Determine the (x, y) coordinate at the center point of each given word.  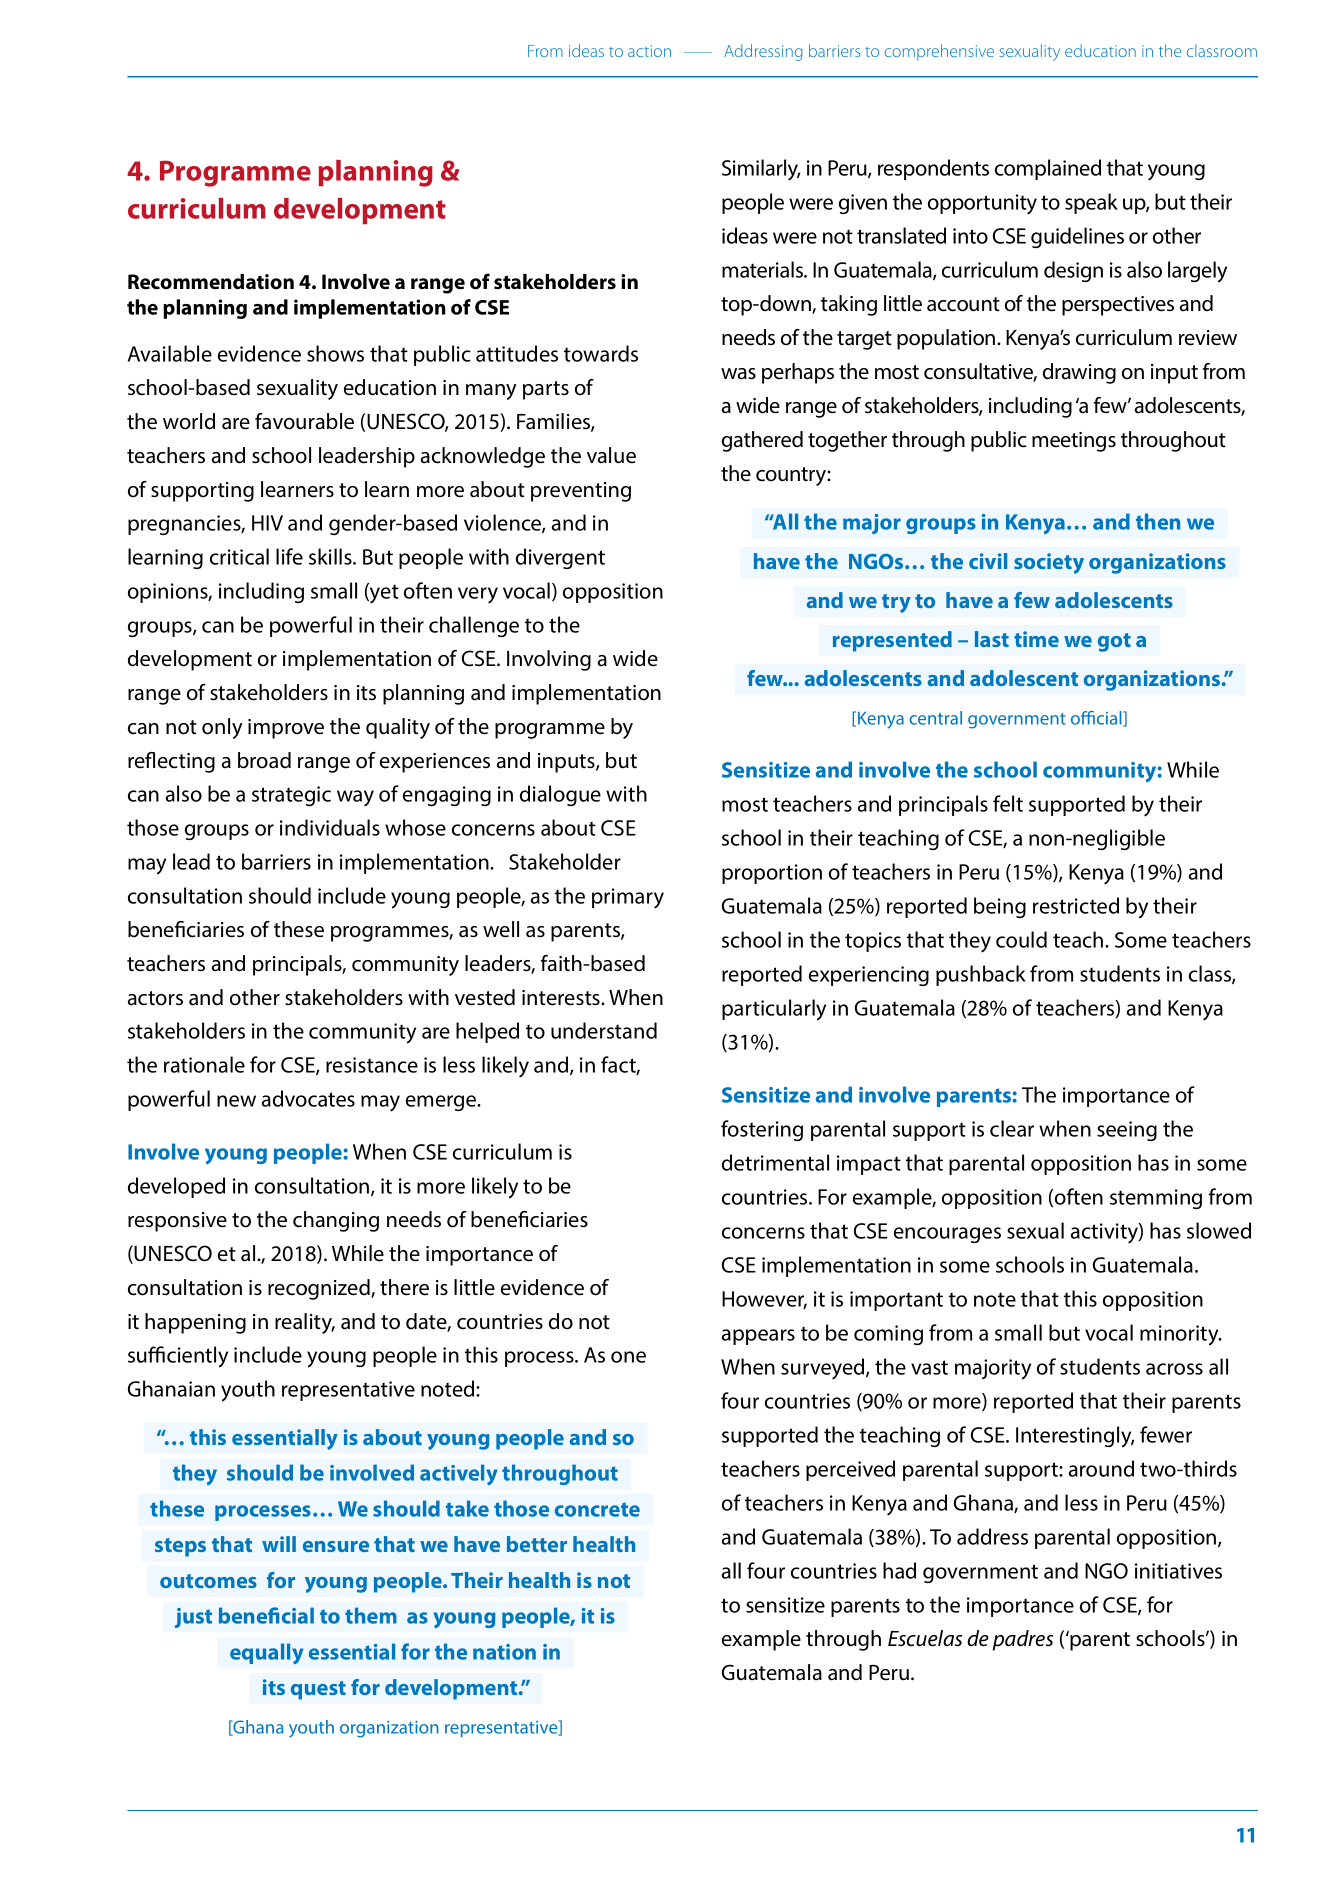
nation (504, 1652)
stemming (1156, 1199)
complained (1048, 169)
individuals (330, 827)
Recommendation (211, 282)
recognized (320, 1289)
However (764, 1300)
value (611, 455)
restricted (1076, 905)
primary (628, 898)
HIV (267, 523)
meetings (1074, 442)
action (649, 51)
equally (266, 1653)
